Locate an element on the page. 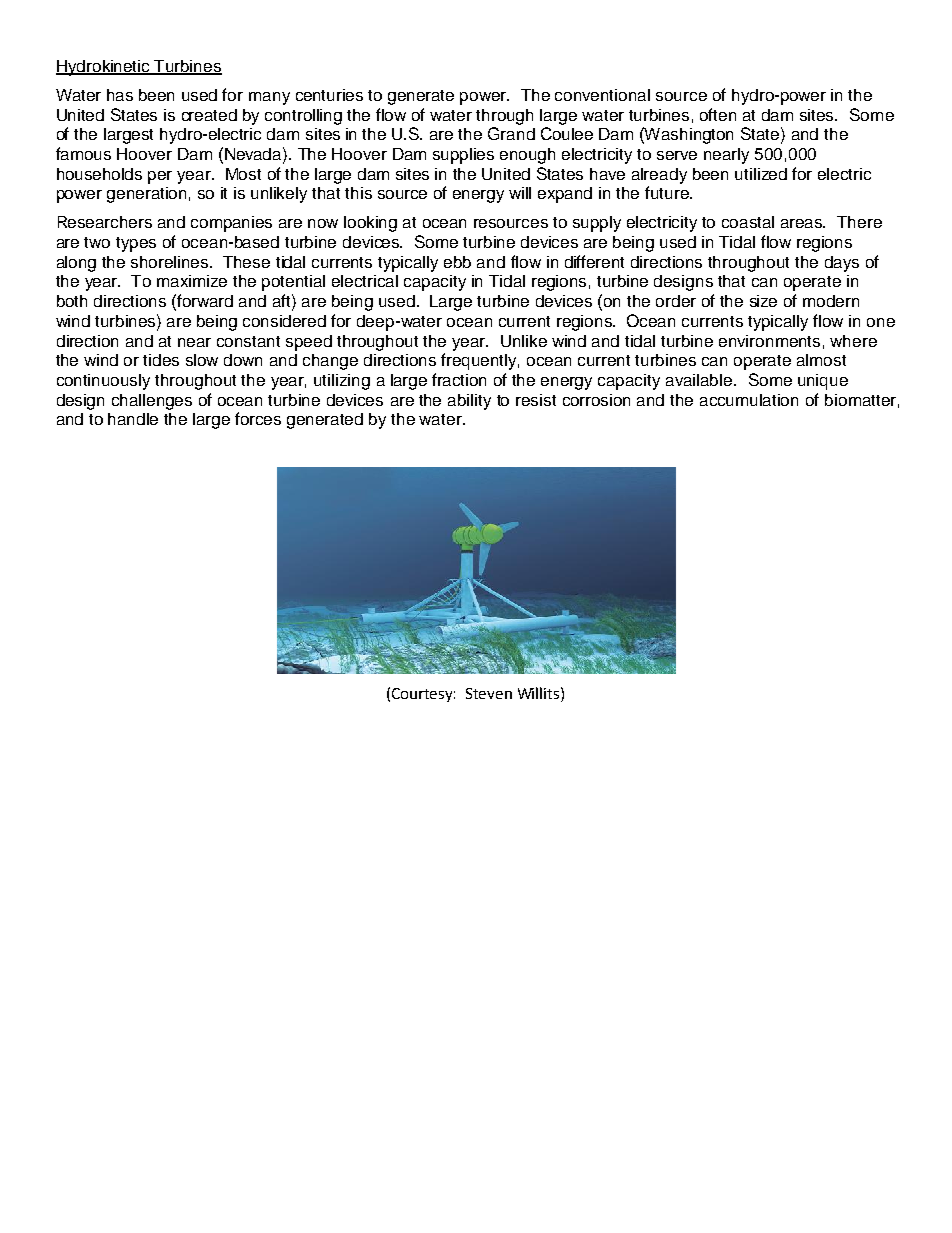 The width and height of the page is (952, 1233). ability is located at coordinates (469, 402).
